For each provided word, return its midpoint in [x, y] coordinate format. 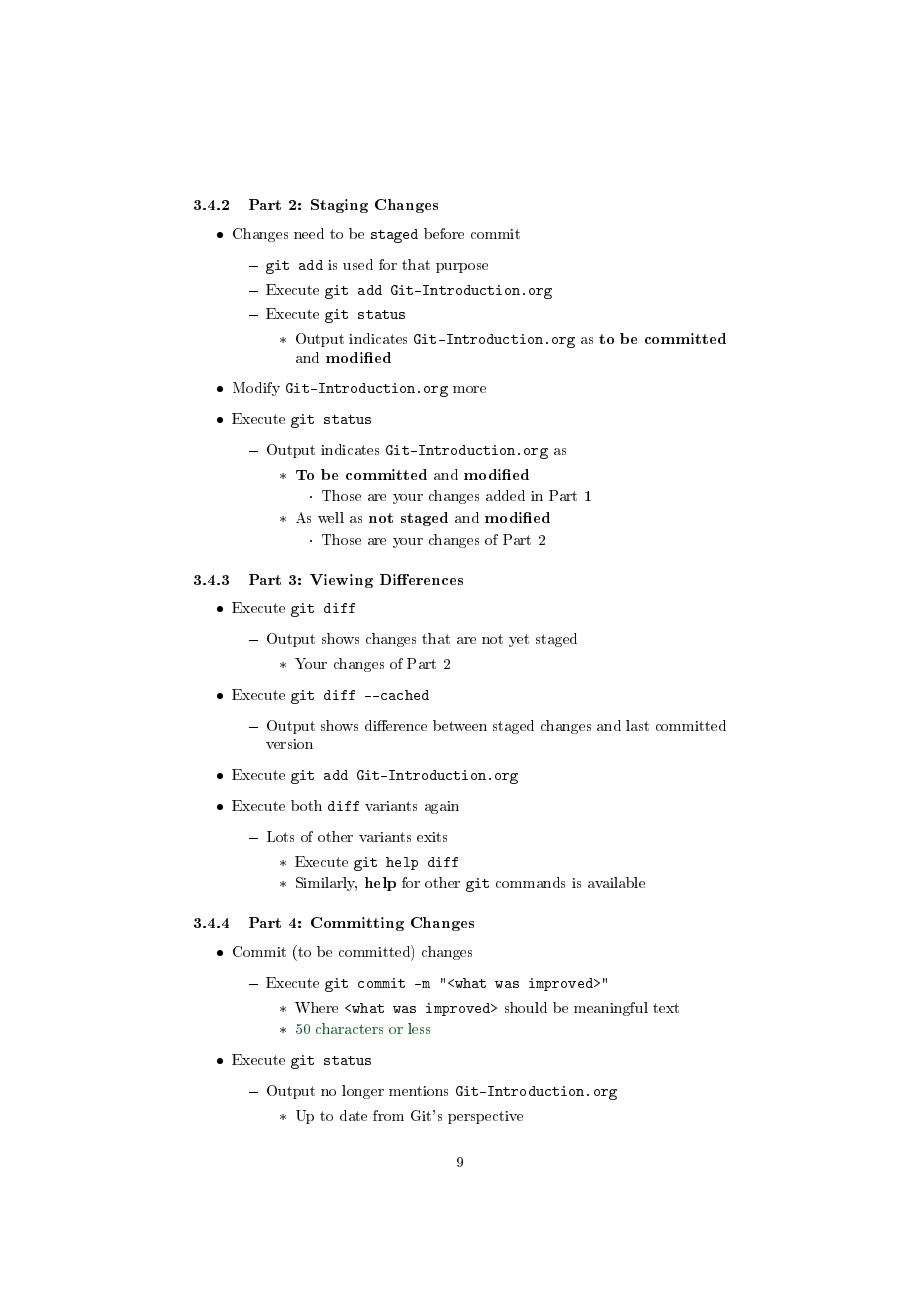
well [331, 517]
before [444, 233]
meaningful [611, 1009]
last [637, 725]
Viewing [341, 581]
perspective [485, 1117]
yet [519, 640]
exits [432, 837]
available [616, 882]
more [469, 389]
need [309, 233]
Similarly [326, 884]
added [505, 495]
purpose [462, 268]
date [353, 1115]
